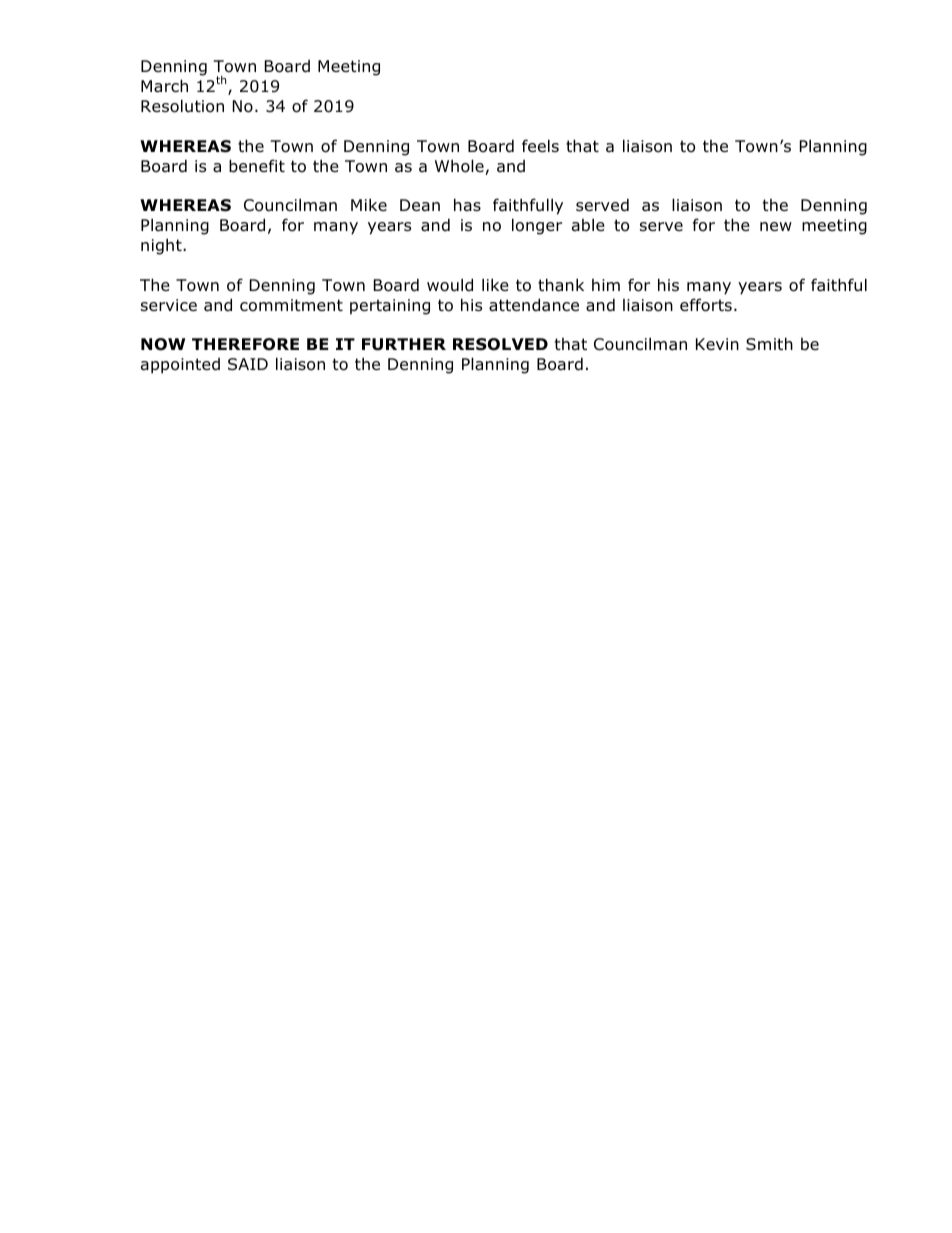 This screenshot has height=1233, width=952. Describe the element at coordinates (460, 167) in the screenshot. I see `Whole` at that location.
